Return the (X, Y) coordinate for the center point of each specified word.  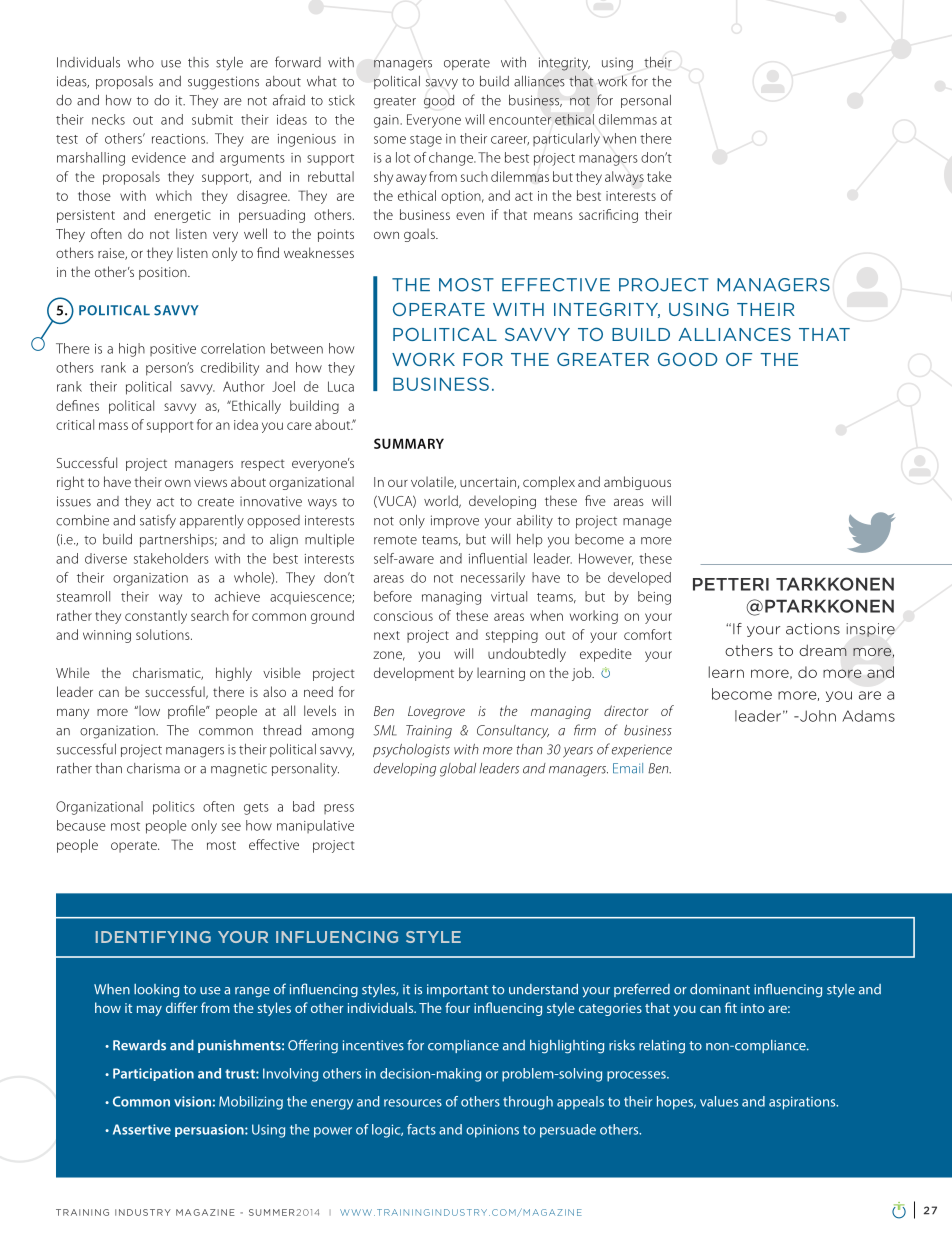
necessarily (493, 579)
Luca (341, 386)
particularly (566, 140)
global (458, 770)
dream (823, 650)
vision (192, 1101)
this (198, 62)
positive (173, 350)
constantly (156, 617)
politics (174, 808)
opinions (492, 1131)
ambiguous (637, 483)
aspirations (803, 1103)
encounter (520, 120)
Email (628, 768)
